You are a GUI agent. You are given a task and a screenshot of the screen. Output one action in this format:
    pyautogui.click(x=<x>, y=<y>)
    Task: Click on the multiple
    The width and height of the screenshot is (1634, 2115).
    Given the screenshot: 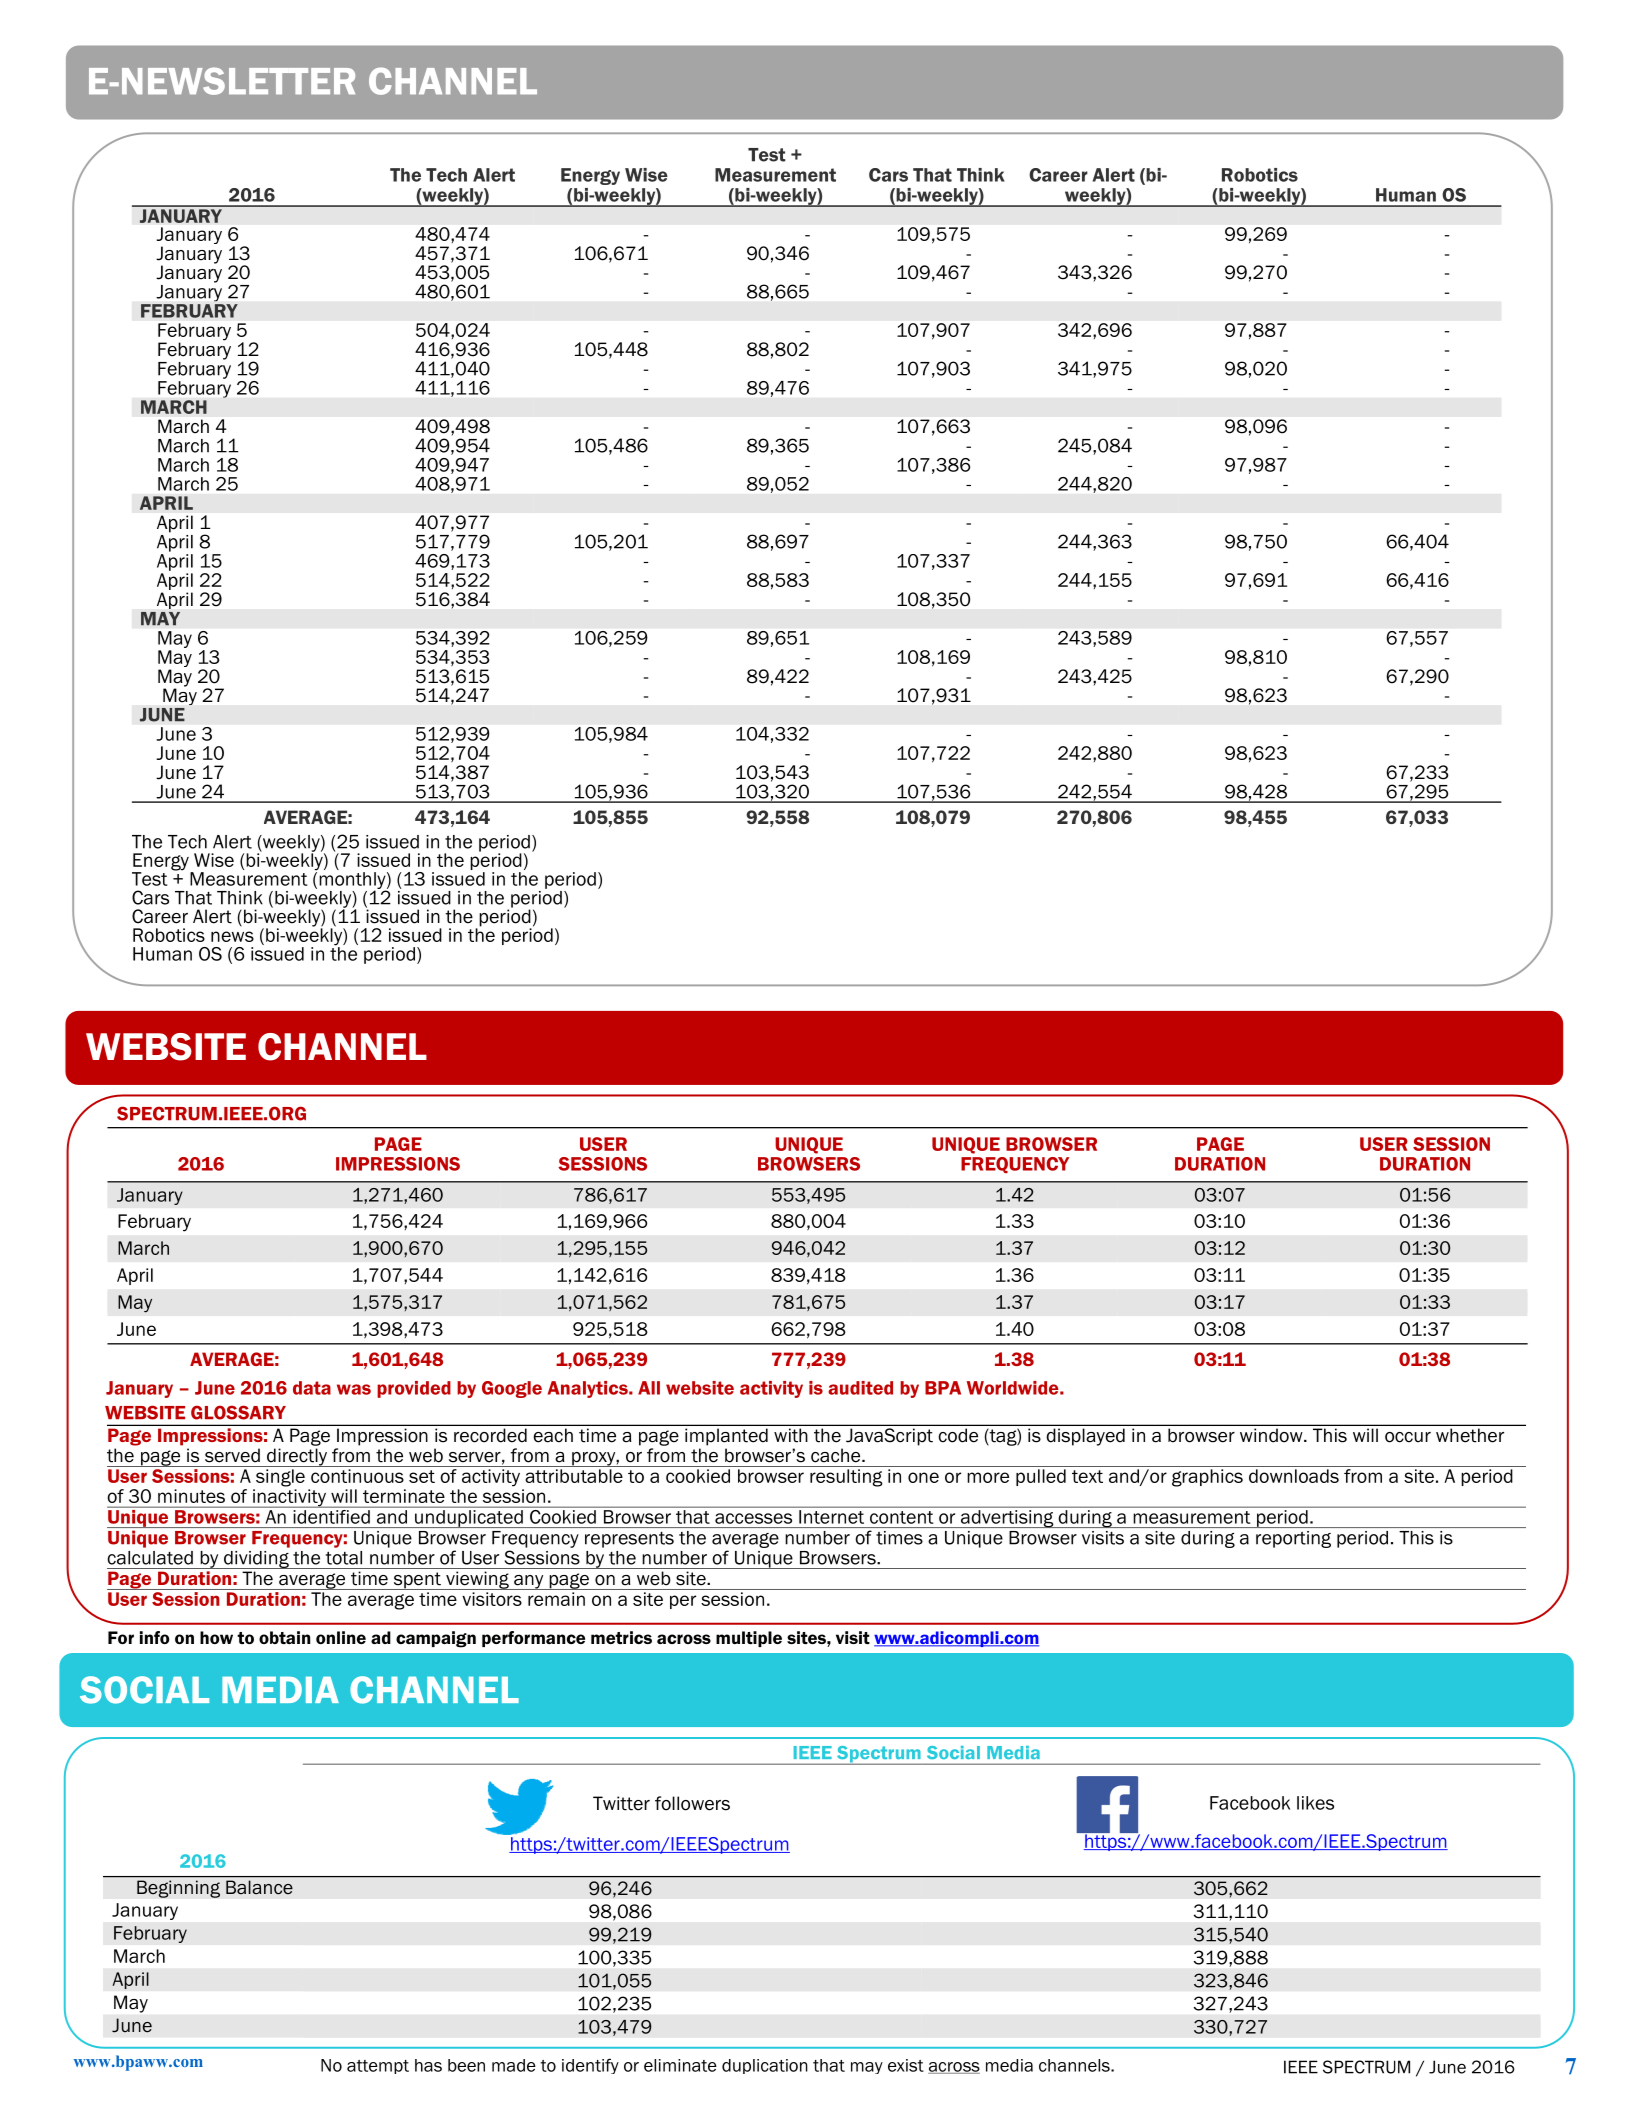 What is the action you would take?
    pyautogui.click(x=749, y=1639)
